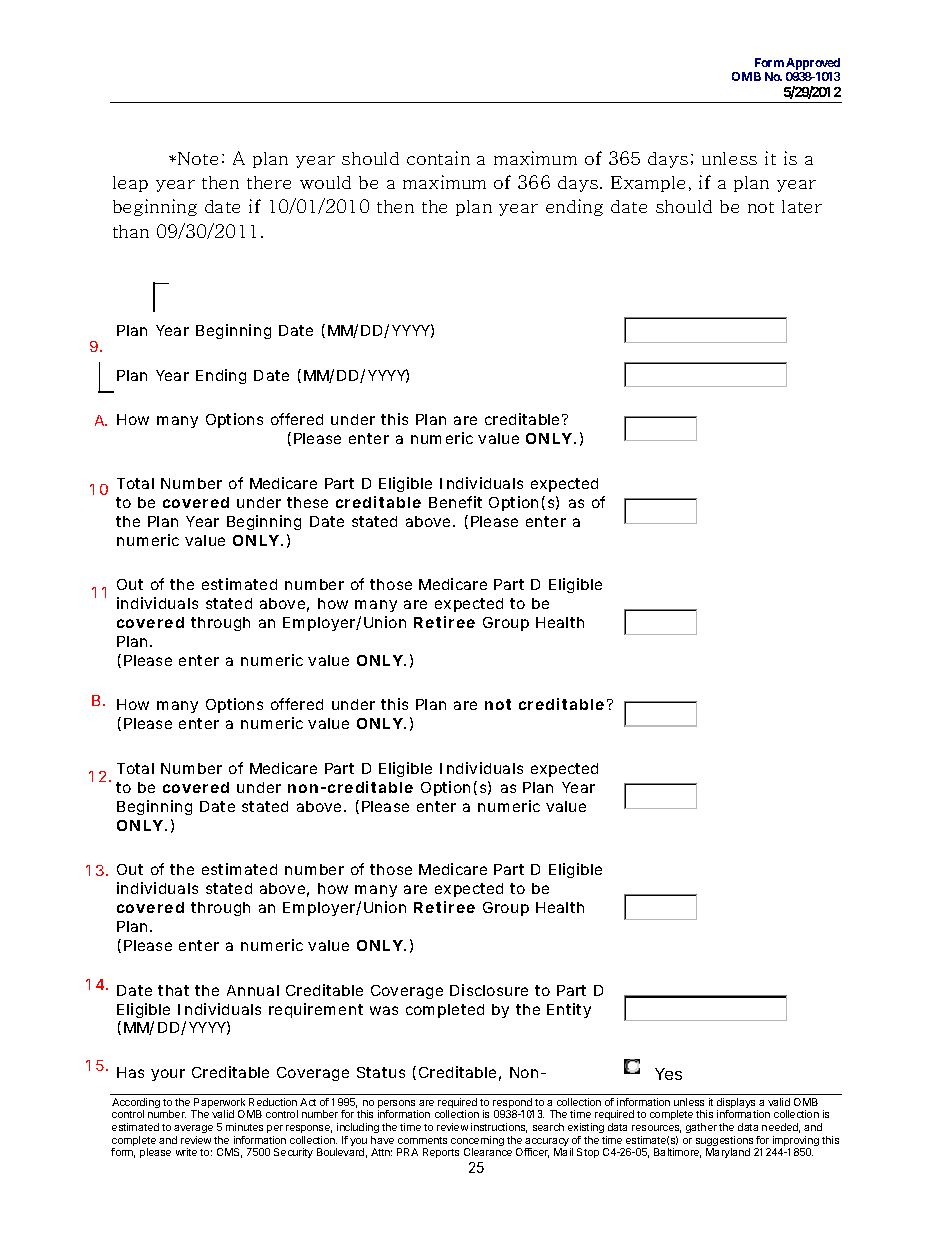 The height and width of the screenshot is (1233, 952). Describe the element at coordinates (438, 158) in the screenshot. I see `contain` at that location.
